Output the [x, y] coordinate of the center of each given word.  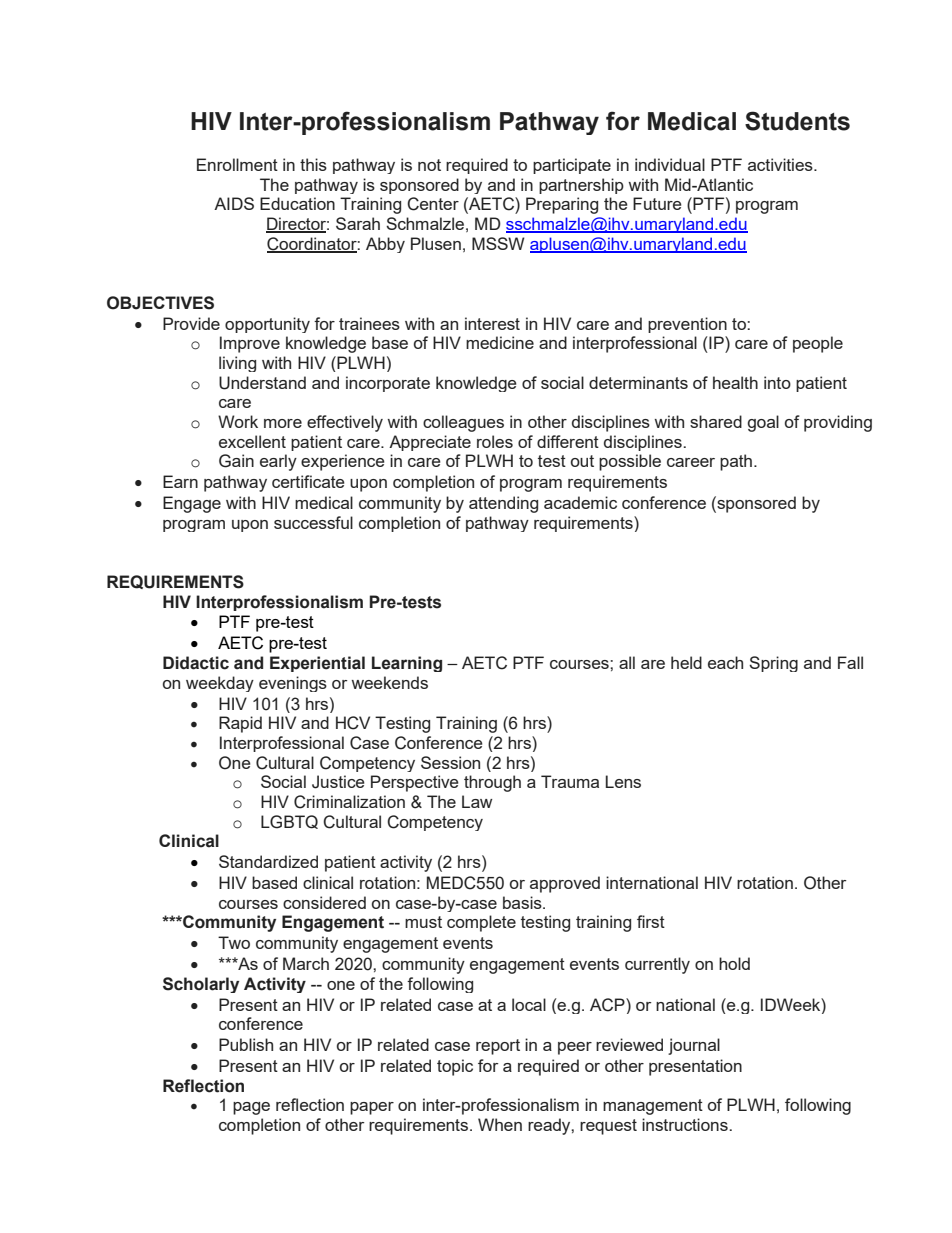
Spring [773, 664]
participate [572, 166]
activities [781, 164]
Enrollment [237, 164]
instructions [686, 1124]
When [500, 1124]
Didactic [196, 663]
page [251, 1108]
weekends [390, 682]
